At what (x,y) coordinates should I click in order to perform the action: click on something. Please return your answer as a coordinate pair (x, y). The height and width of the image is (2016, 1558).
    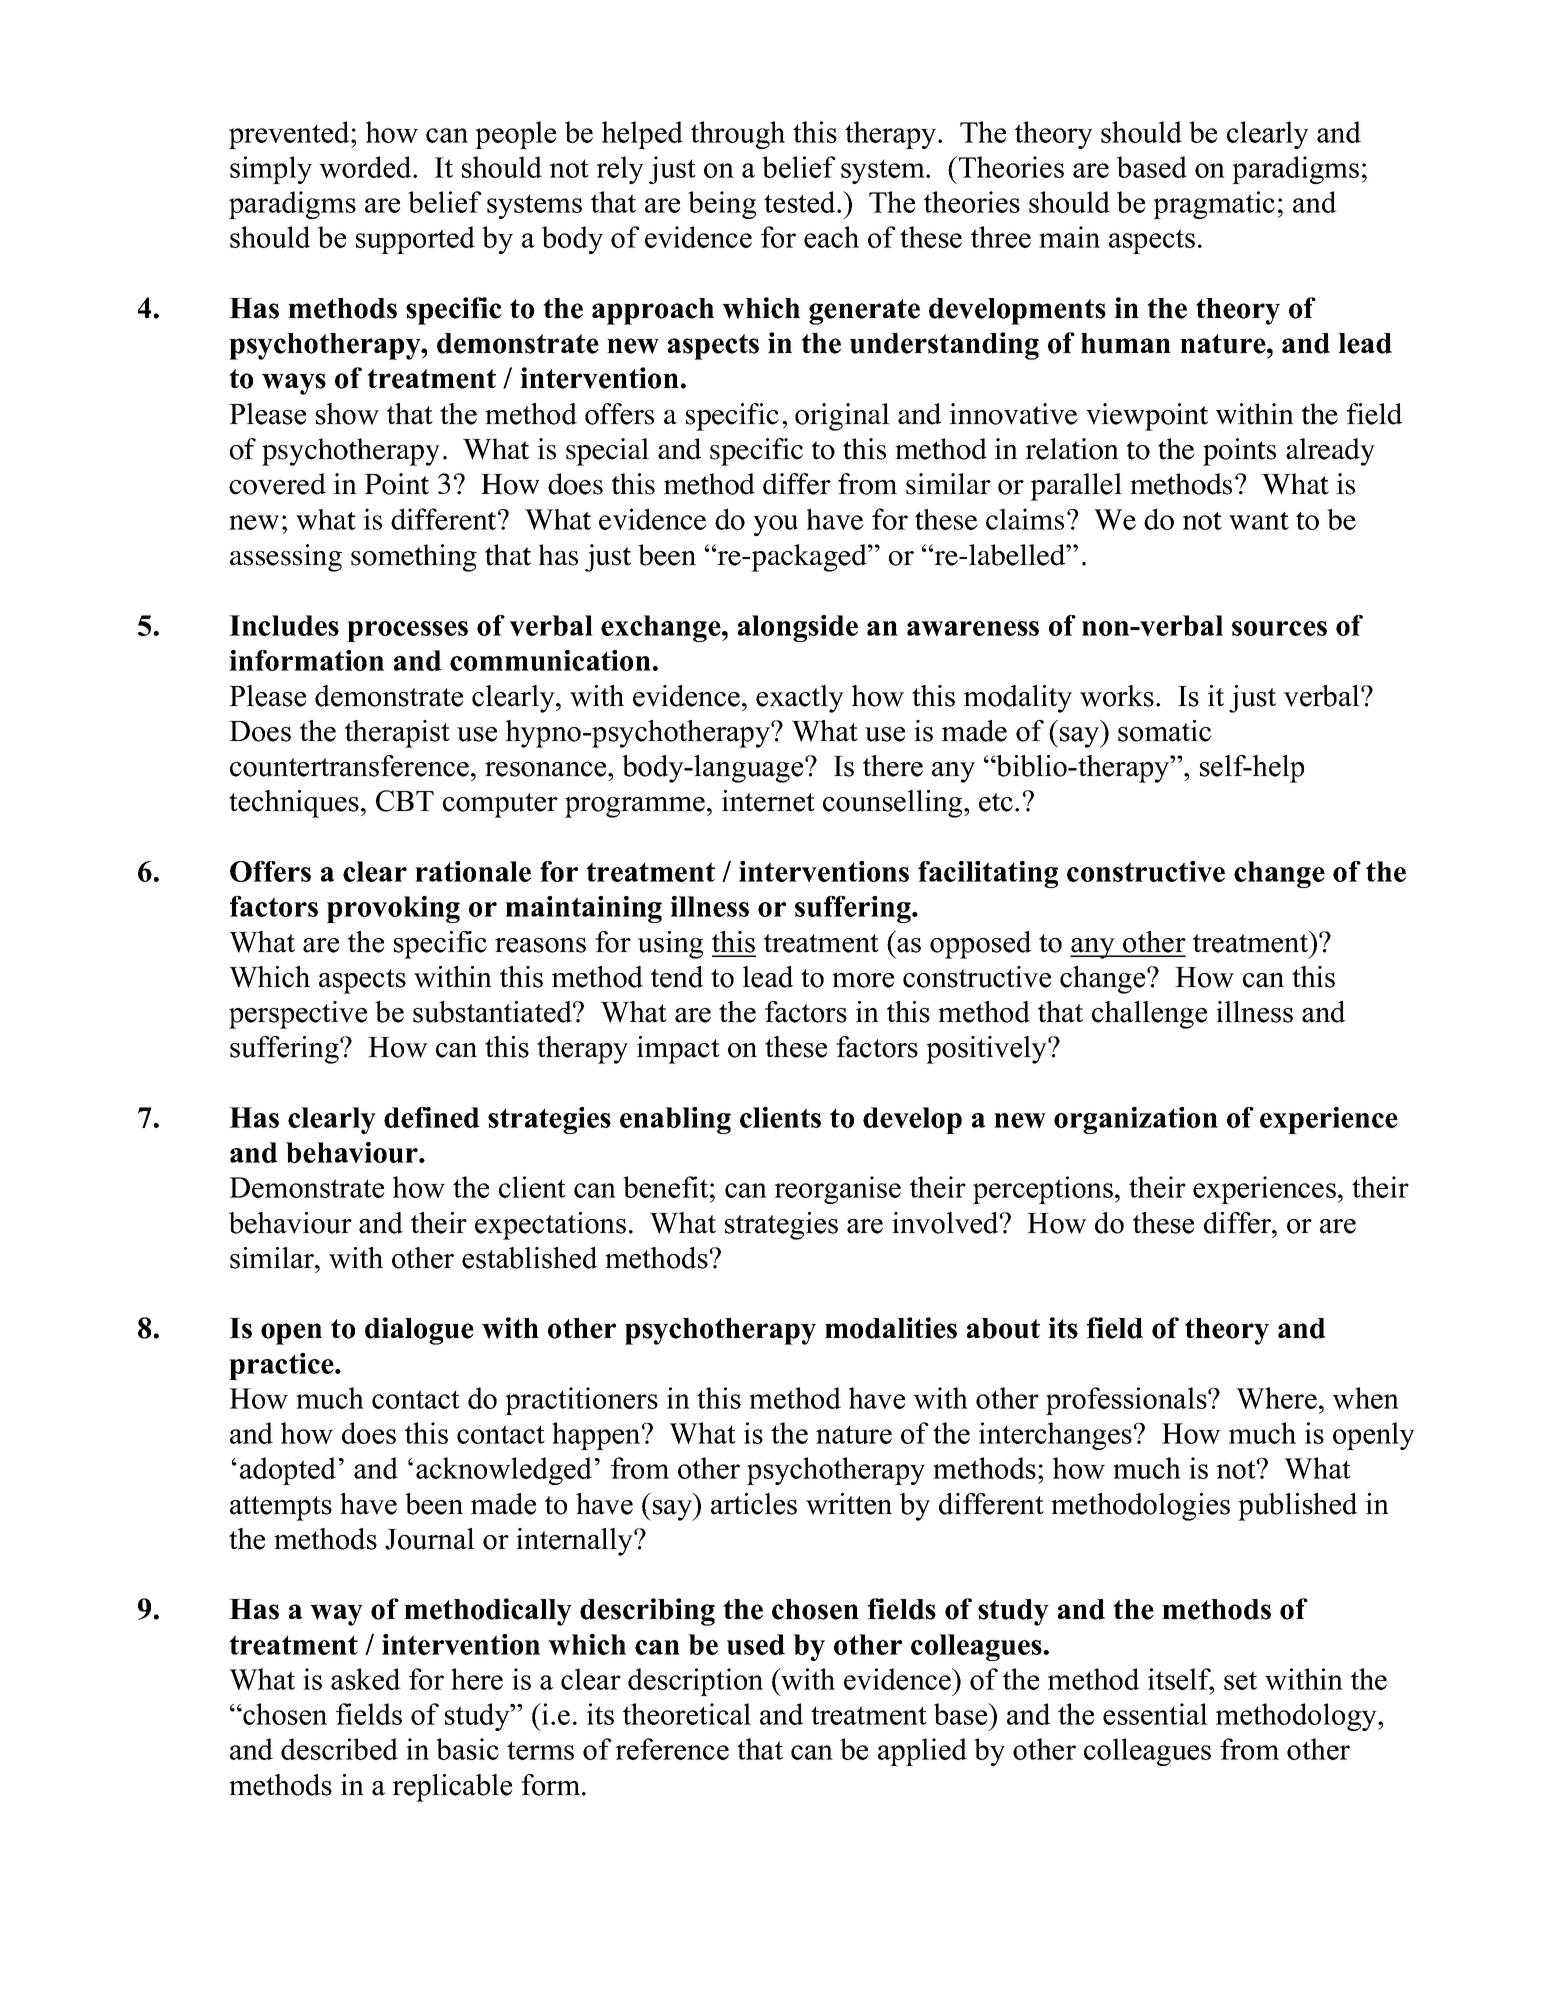
    Looking at the image, I should click on (414, 558).
